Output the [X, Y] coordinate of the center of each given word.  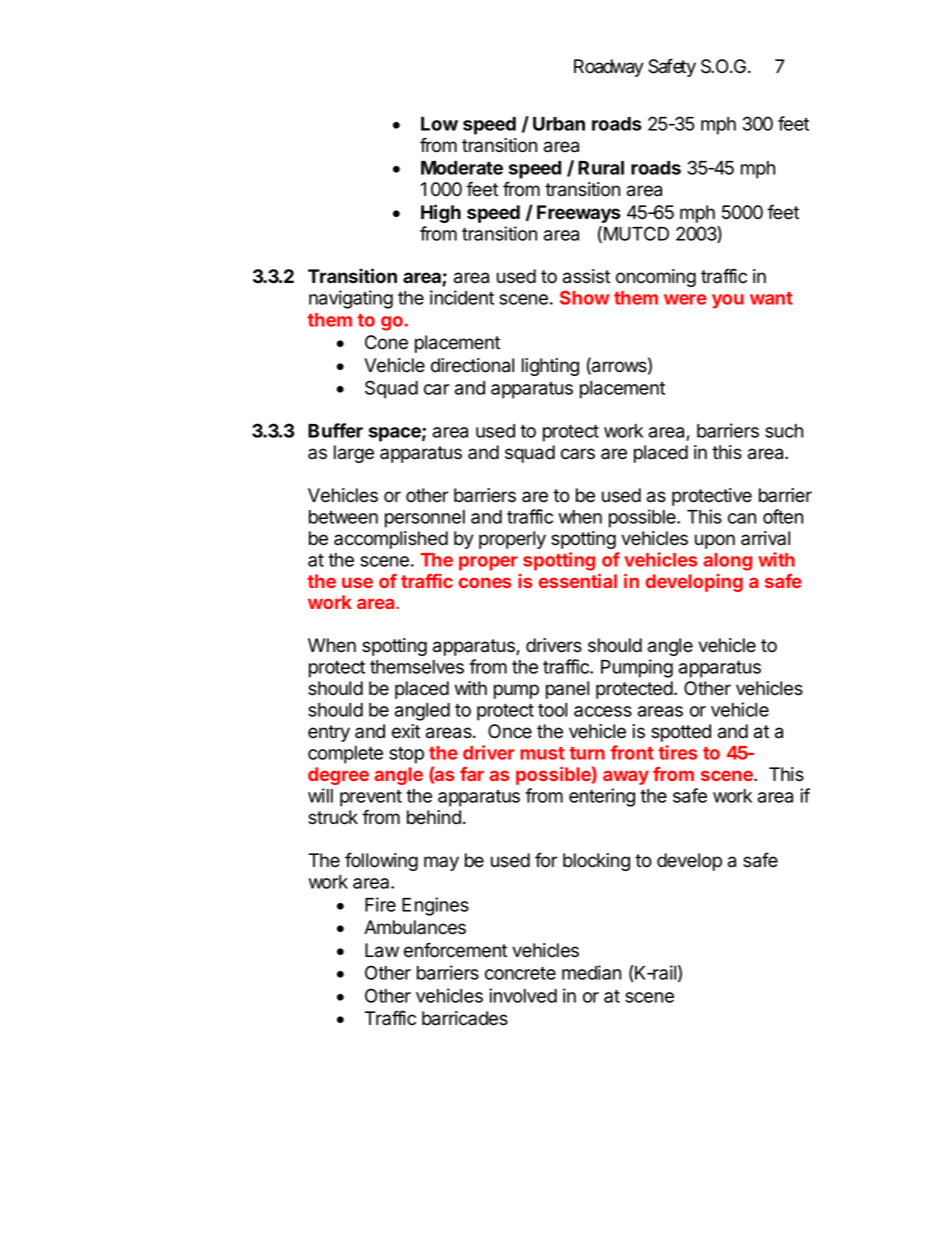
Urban [559, 124]
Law [382, 950]
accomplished [391, 540]
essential [578, 580]
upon [715, 541]
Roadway [609, 68]
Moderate [462, 168]
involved [523, 995]
